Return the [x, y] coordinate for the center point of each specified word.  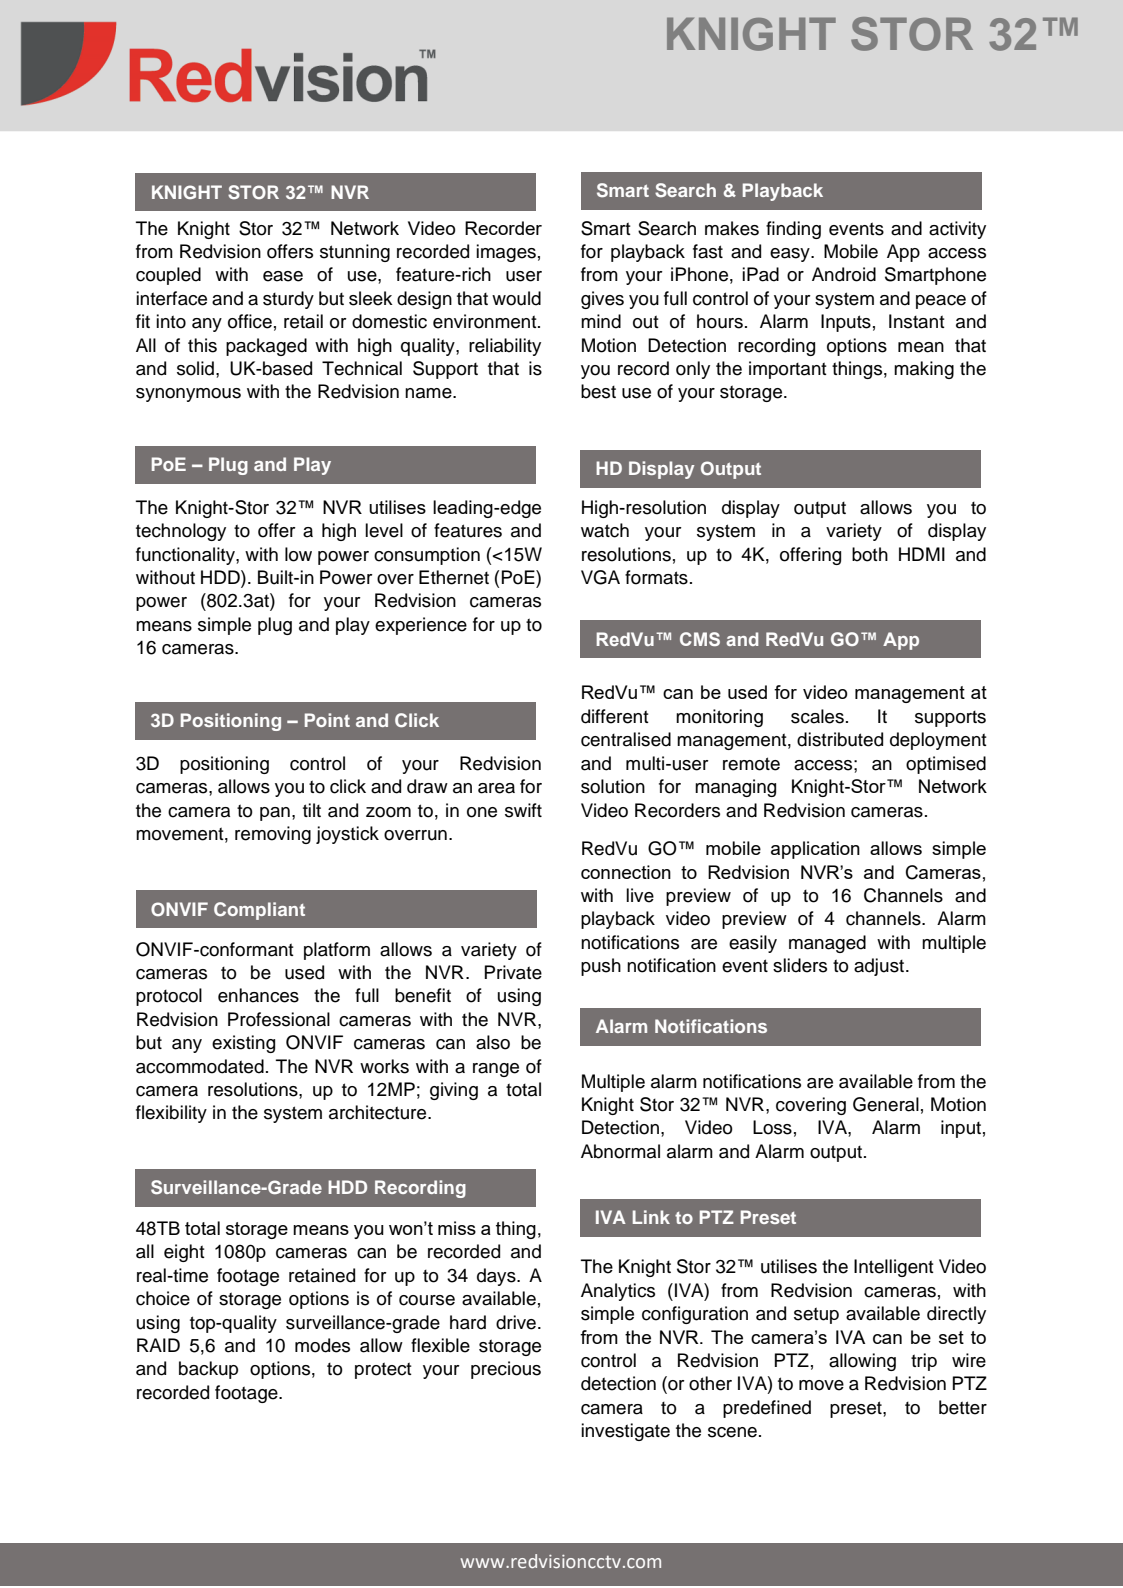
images [506, 253]
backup [208, 1370]
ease [283, 276]
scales [817, 716]
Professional [279, 1019]
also [493, 1042]
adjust [879, 967]
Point [327, 720]
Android [844, 274]
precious [506, 1370]
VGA [600, 577]
